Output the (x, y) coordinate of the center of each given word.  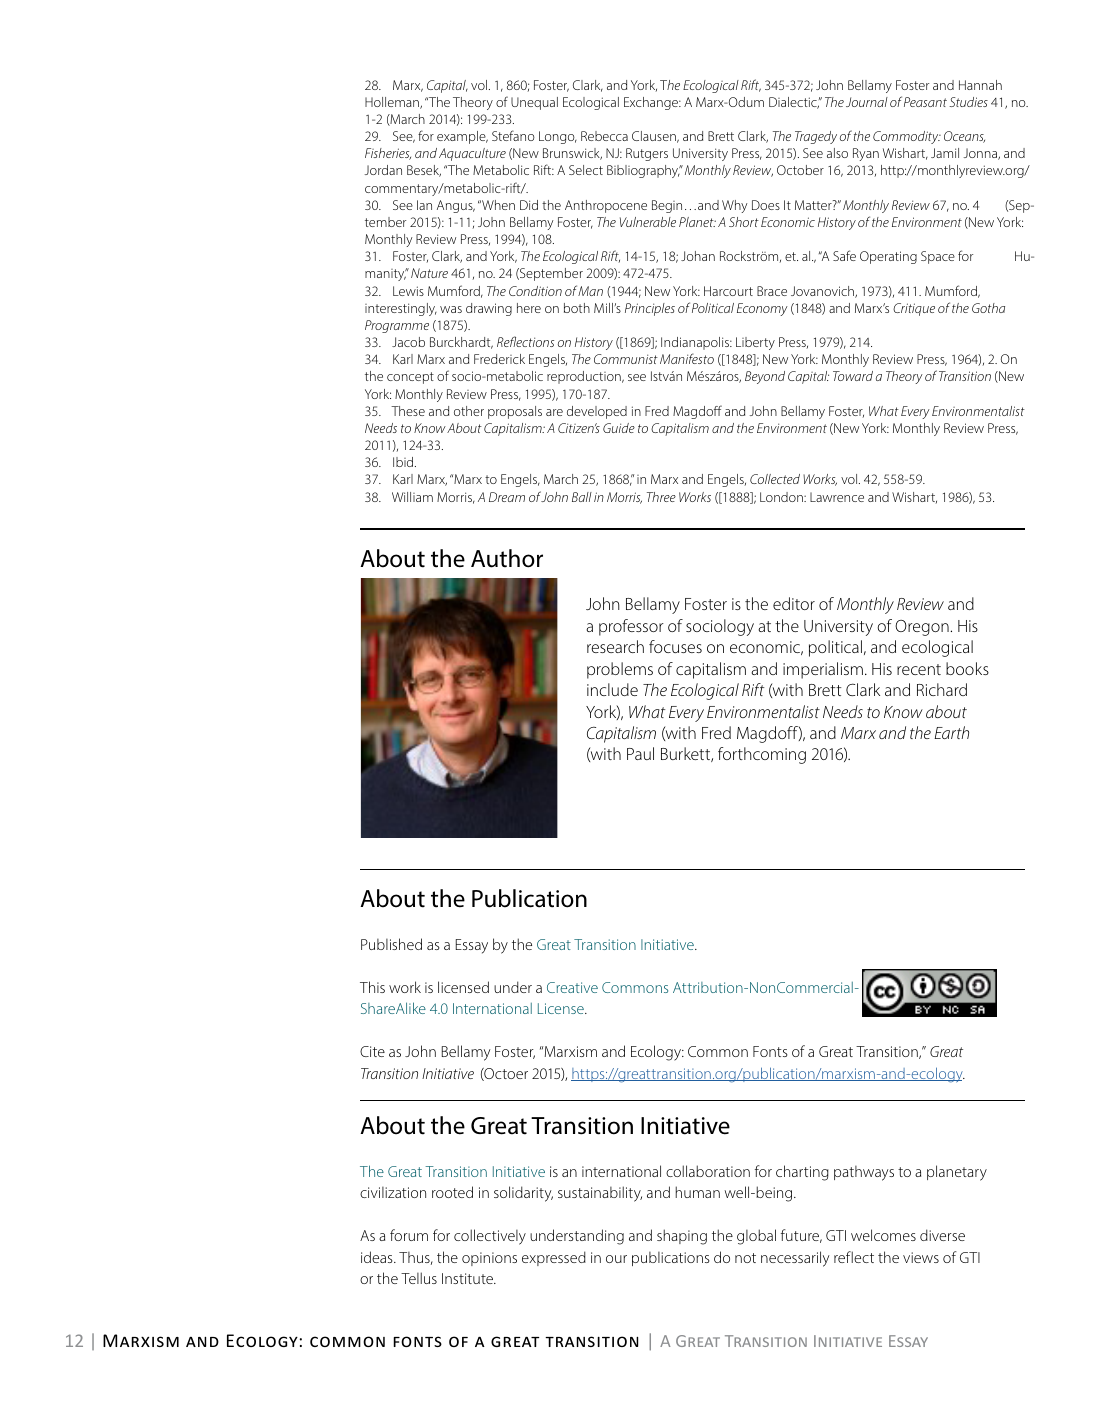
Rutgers (647, 154)
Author (507, 558)
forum (409, 1235)
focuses (675, 646)
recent (919, 669)
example (462, 137)
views (921, 1257)
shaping (682, 1237)
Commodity (907, 137)
